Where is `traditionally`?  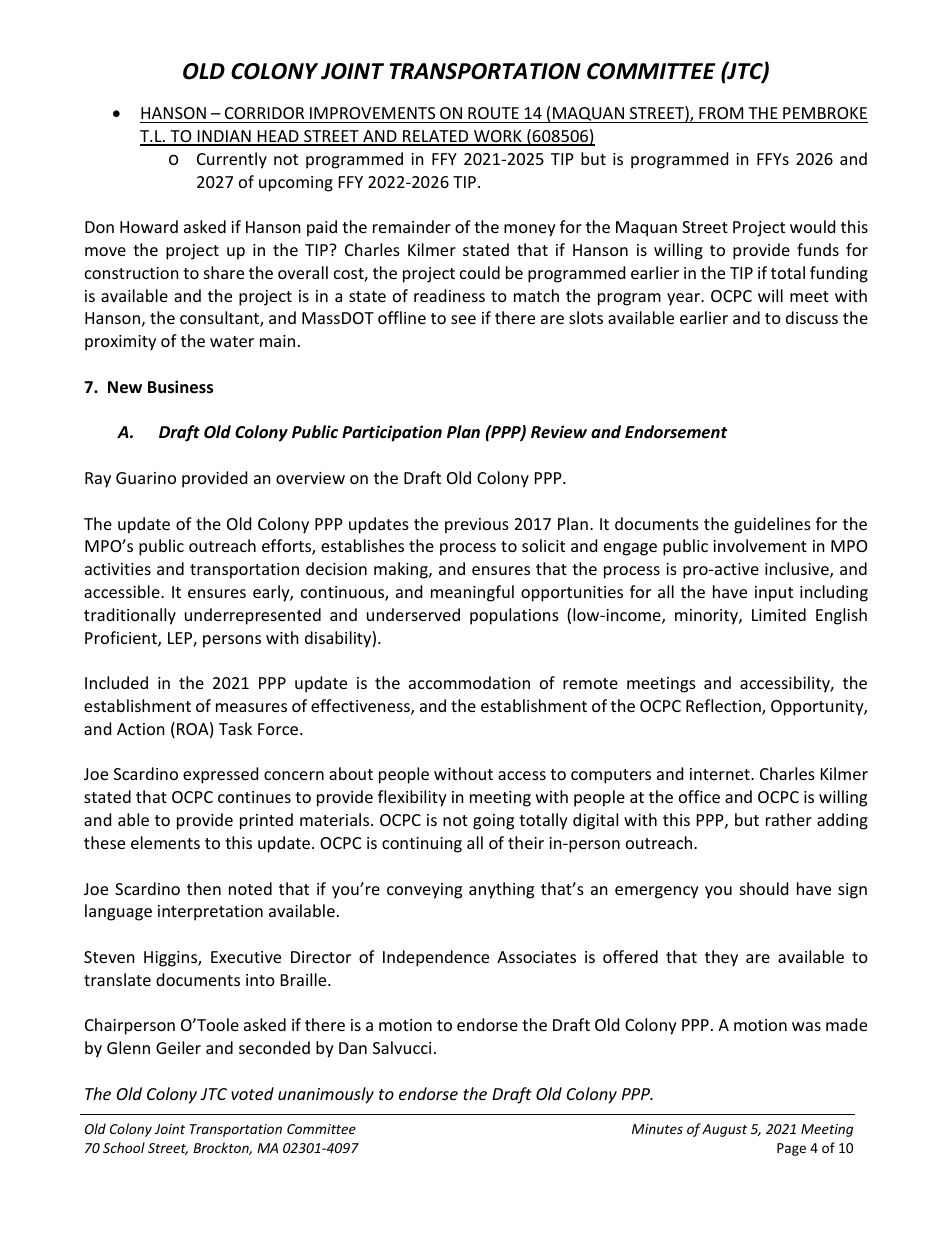
traditionally is located at coordinates (130, 616).
